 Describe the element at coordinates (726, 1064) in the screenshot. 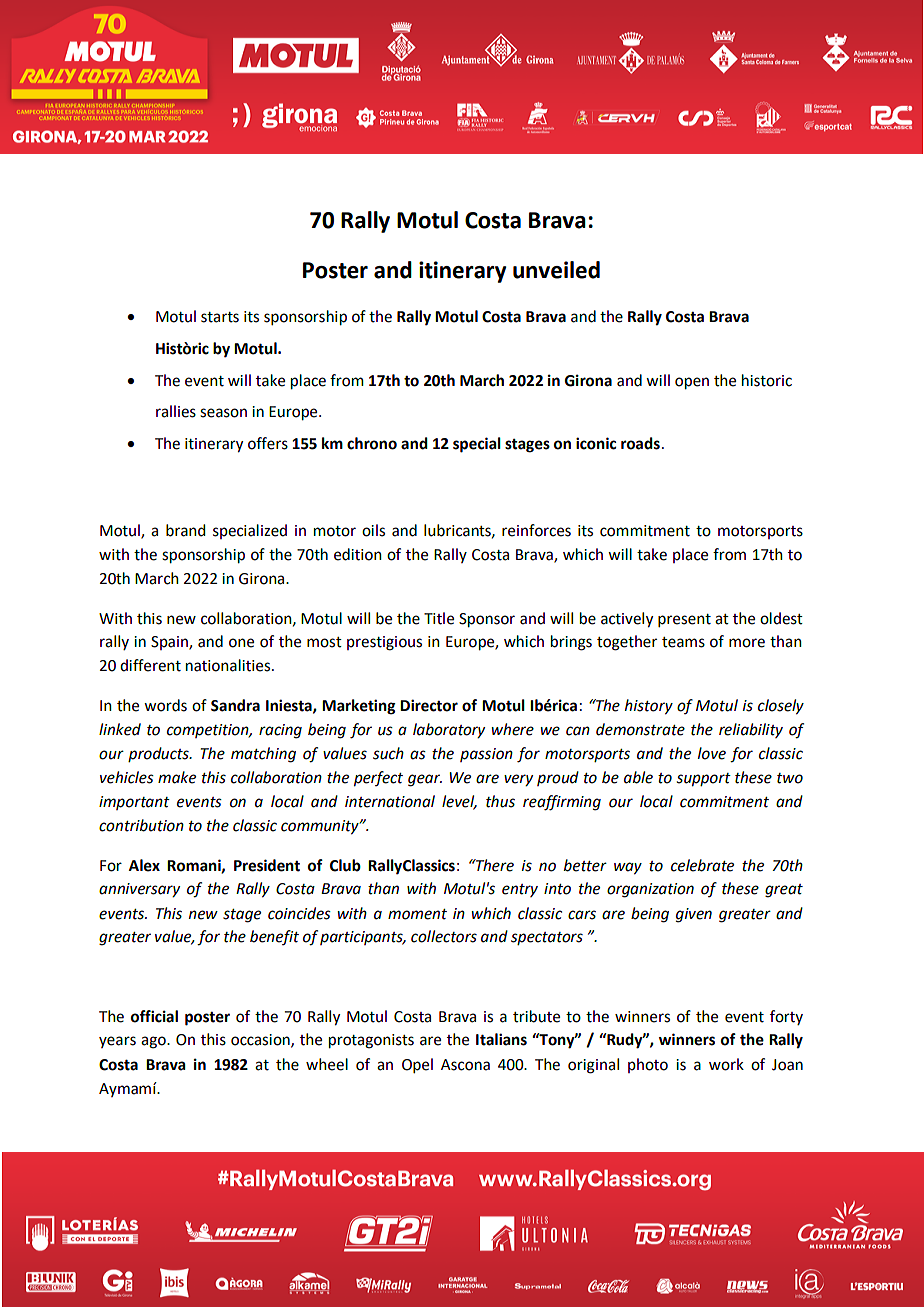

I see `work` at that location.
